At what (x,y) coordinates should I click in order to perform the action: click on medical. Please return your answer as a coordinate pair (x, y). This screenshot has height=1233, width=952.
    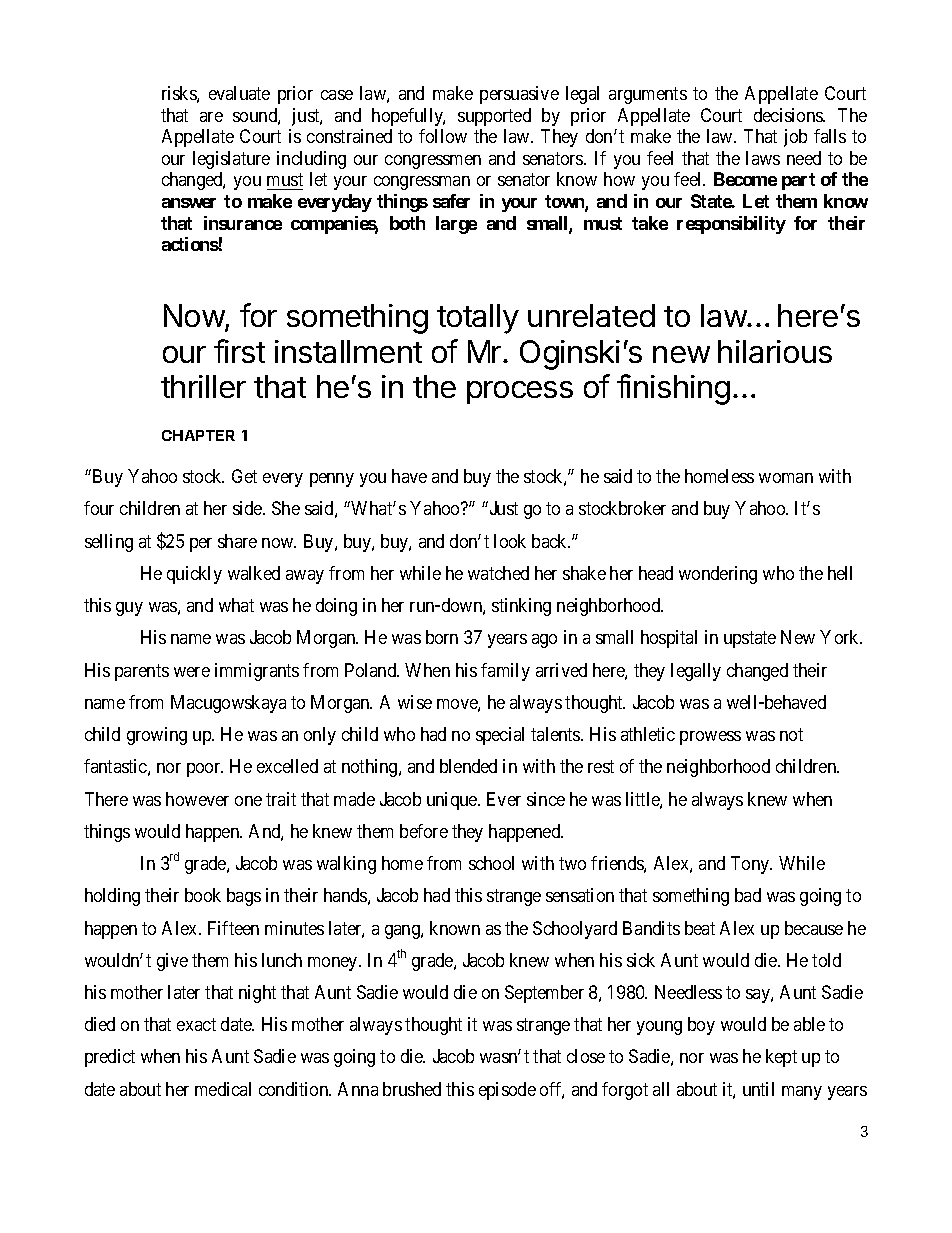
    Looking at the image, I should click on (223, 1089).
